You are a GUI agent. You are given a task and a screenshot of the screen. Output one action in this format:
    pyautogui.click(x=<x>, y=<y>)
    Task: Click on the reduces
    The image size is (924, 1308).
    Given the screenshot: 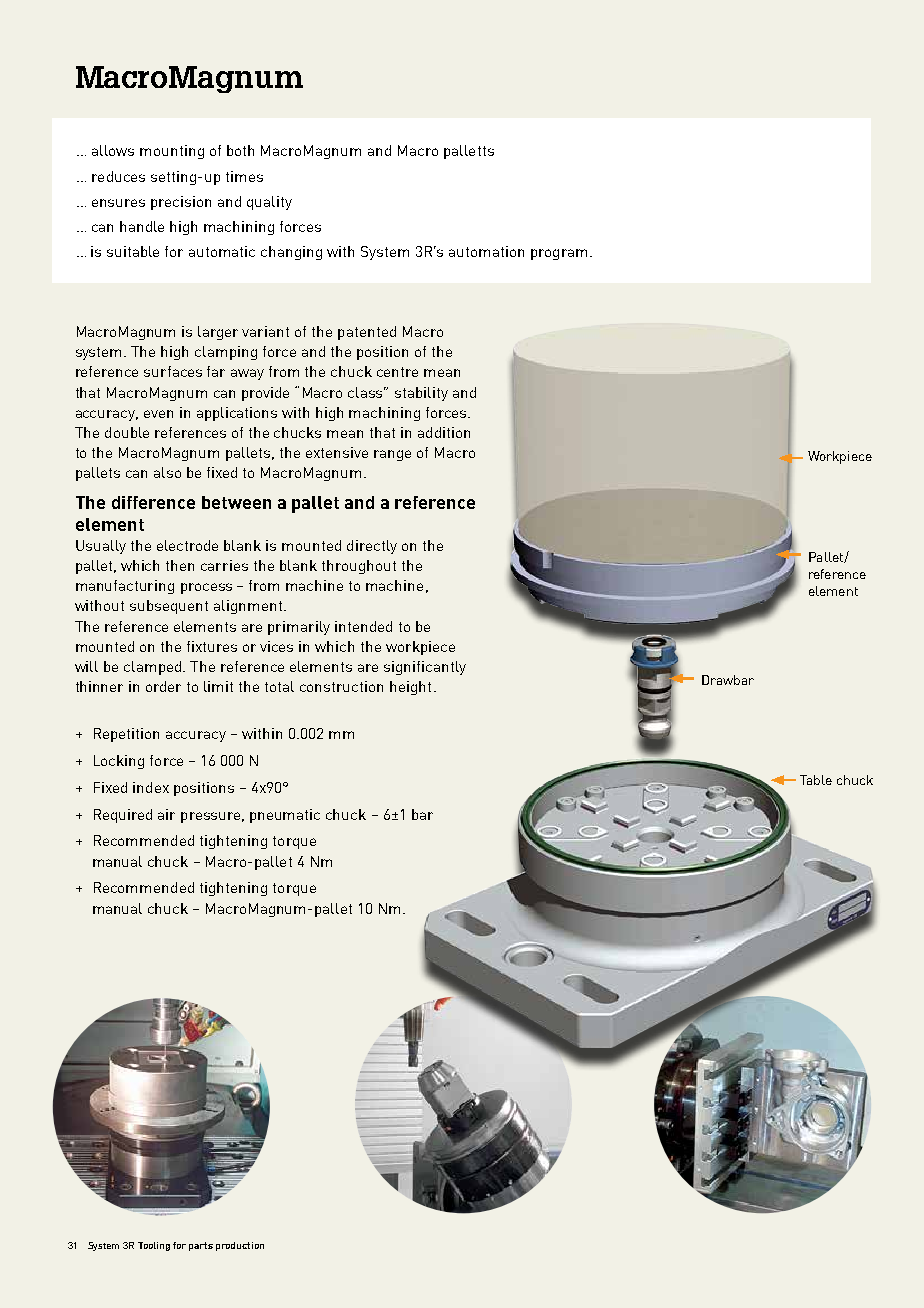 What is the action you would take?
    pyautogui.click(x=118, y=176)
